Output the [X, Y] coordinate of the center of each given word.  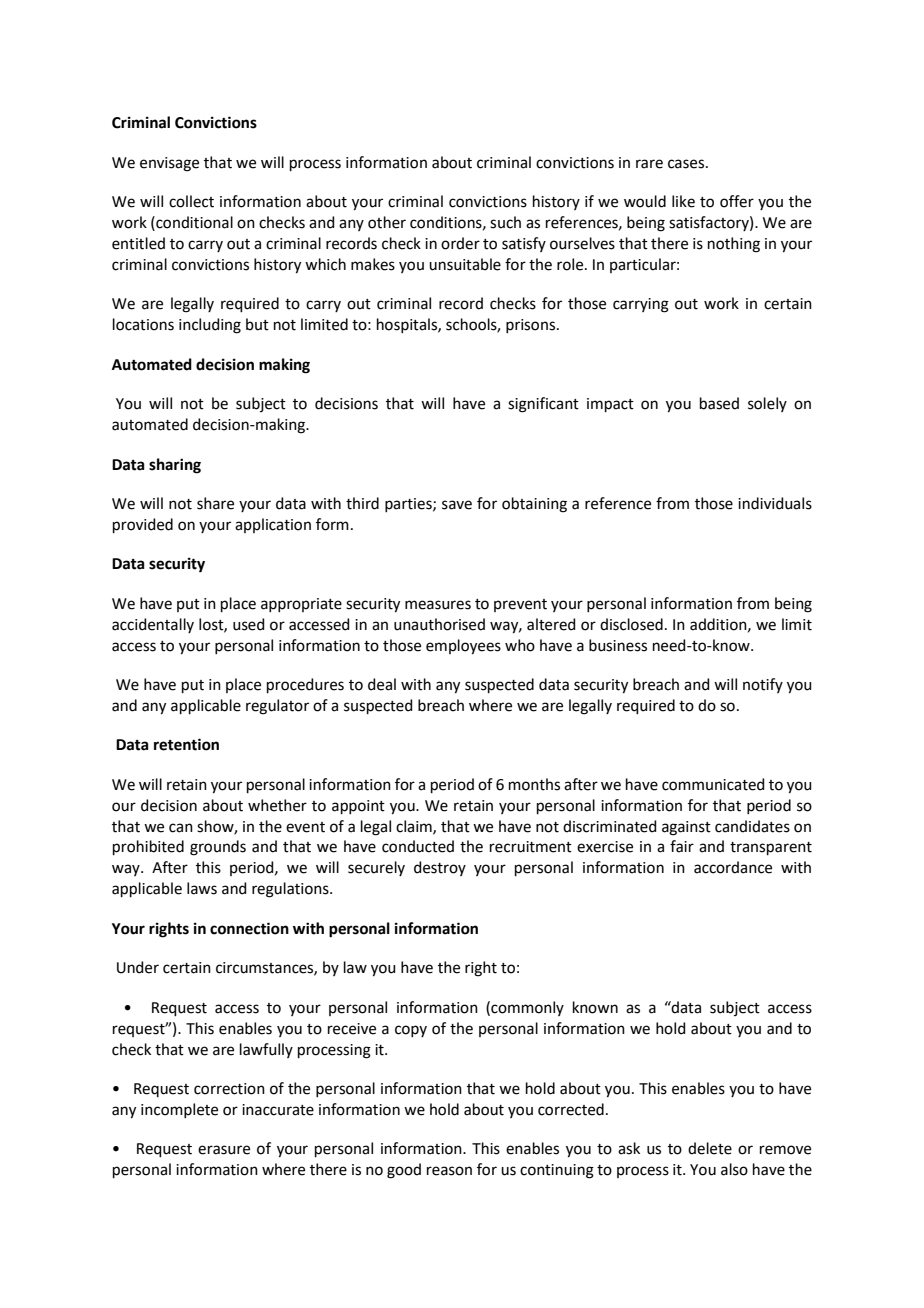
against [686, 828]
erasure [224, 1150]
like [683, 201]
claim [415, 827]
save [457, 505]
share [215, 503]
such [505, 222]
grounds [218, 848]
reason [449, 1171]
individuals [775, 503]
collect [191, 201]
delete [710, 1148]
